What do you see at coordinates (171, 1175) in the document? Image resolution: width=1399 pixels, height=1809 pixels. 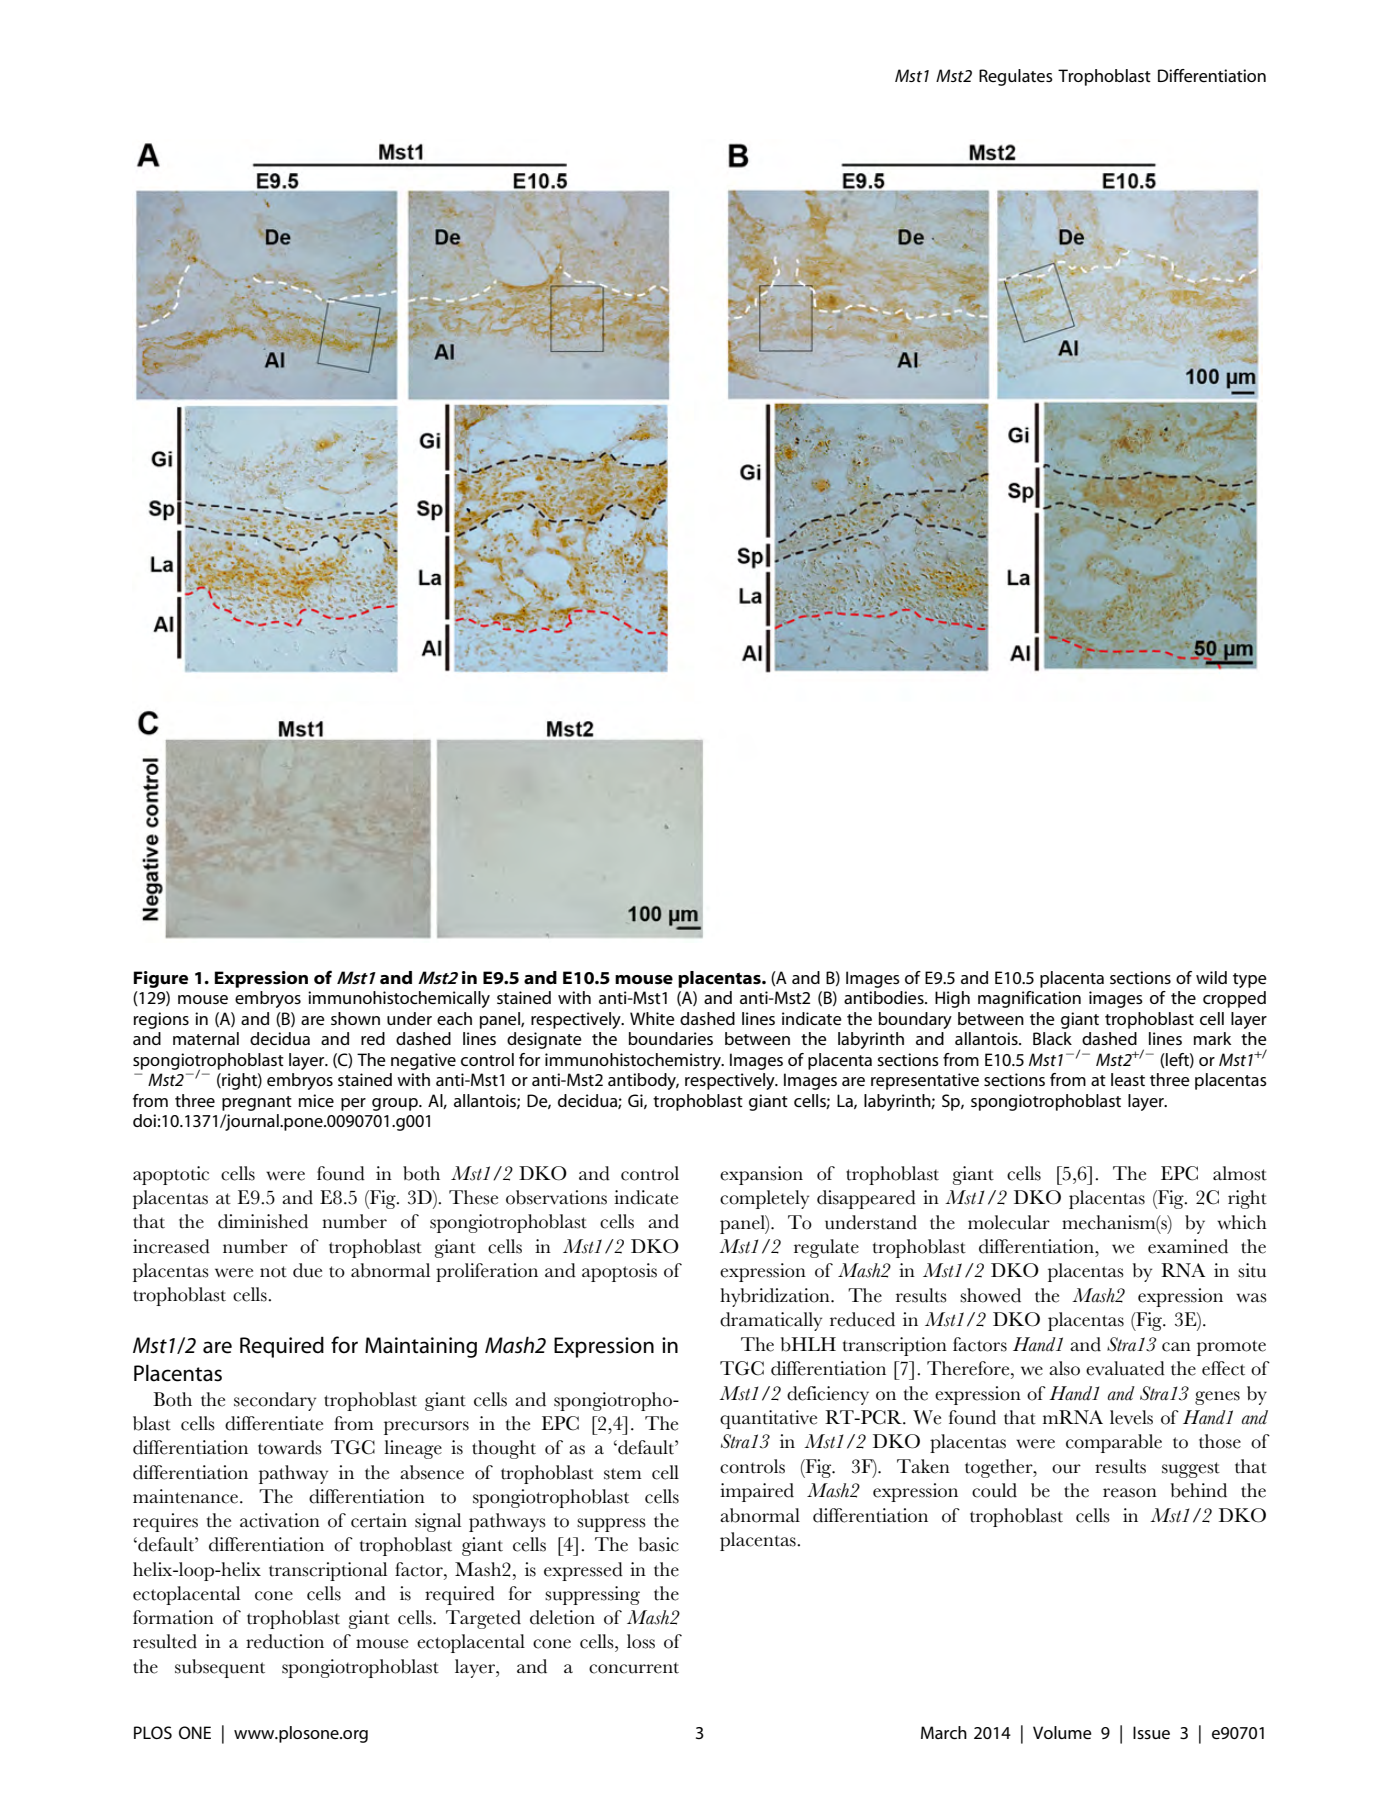 I see `apoptotic` at bounding box center [171, 1175].
